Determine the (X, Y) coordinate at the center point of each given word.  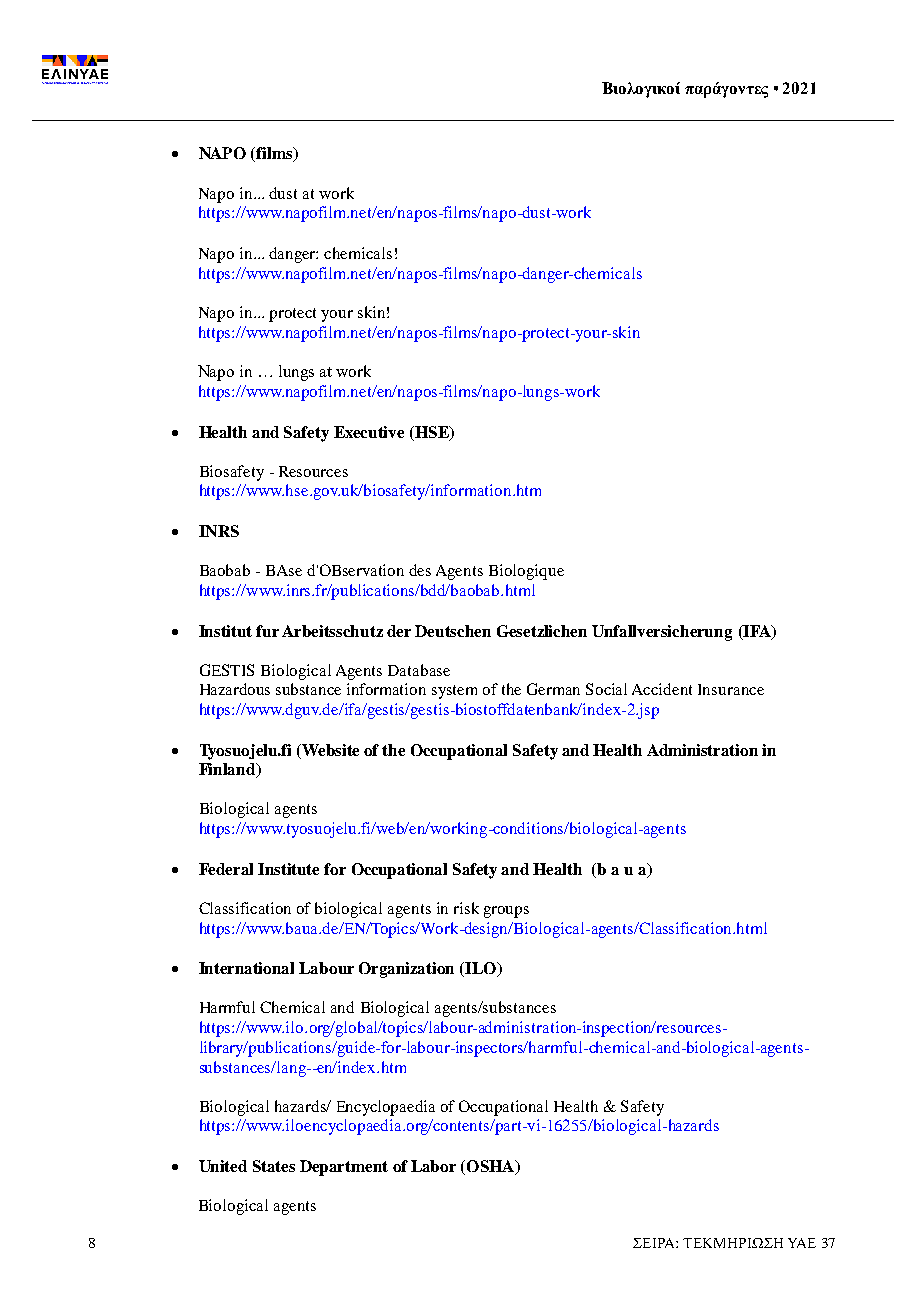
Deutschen (453, 631)
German (553, 689)
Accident (662, 689)
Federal (226, 869)
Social (606, 689)
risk (466, 908)
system (454, 692)
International (246, 968)
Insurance (731, 689)
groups (506, 912)
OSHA (490, 1167)
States (274, 1166)
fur (267, 631)
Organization (406, 970)
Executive (369, 432)
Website (330, 750)
